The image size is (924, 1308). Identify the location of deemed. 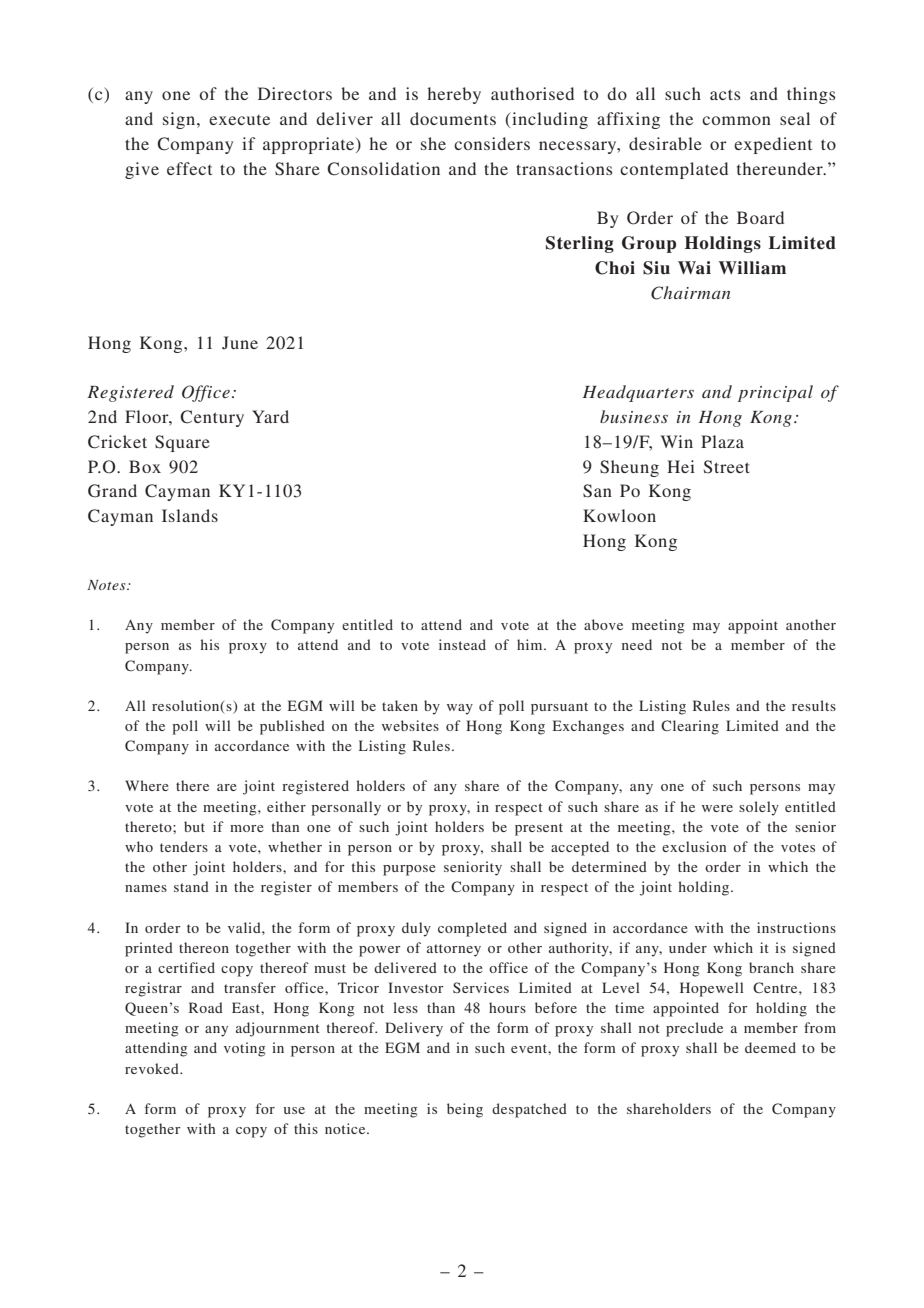
(770, 1047).
